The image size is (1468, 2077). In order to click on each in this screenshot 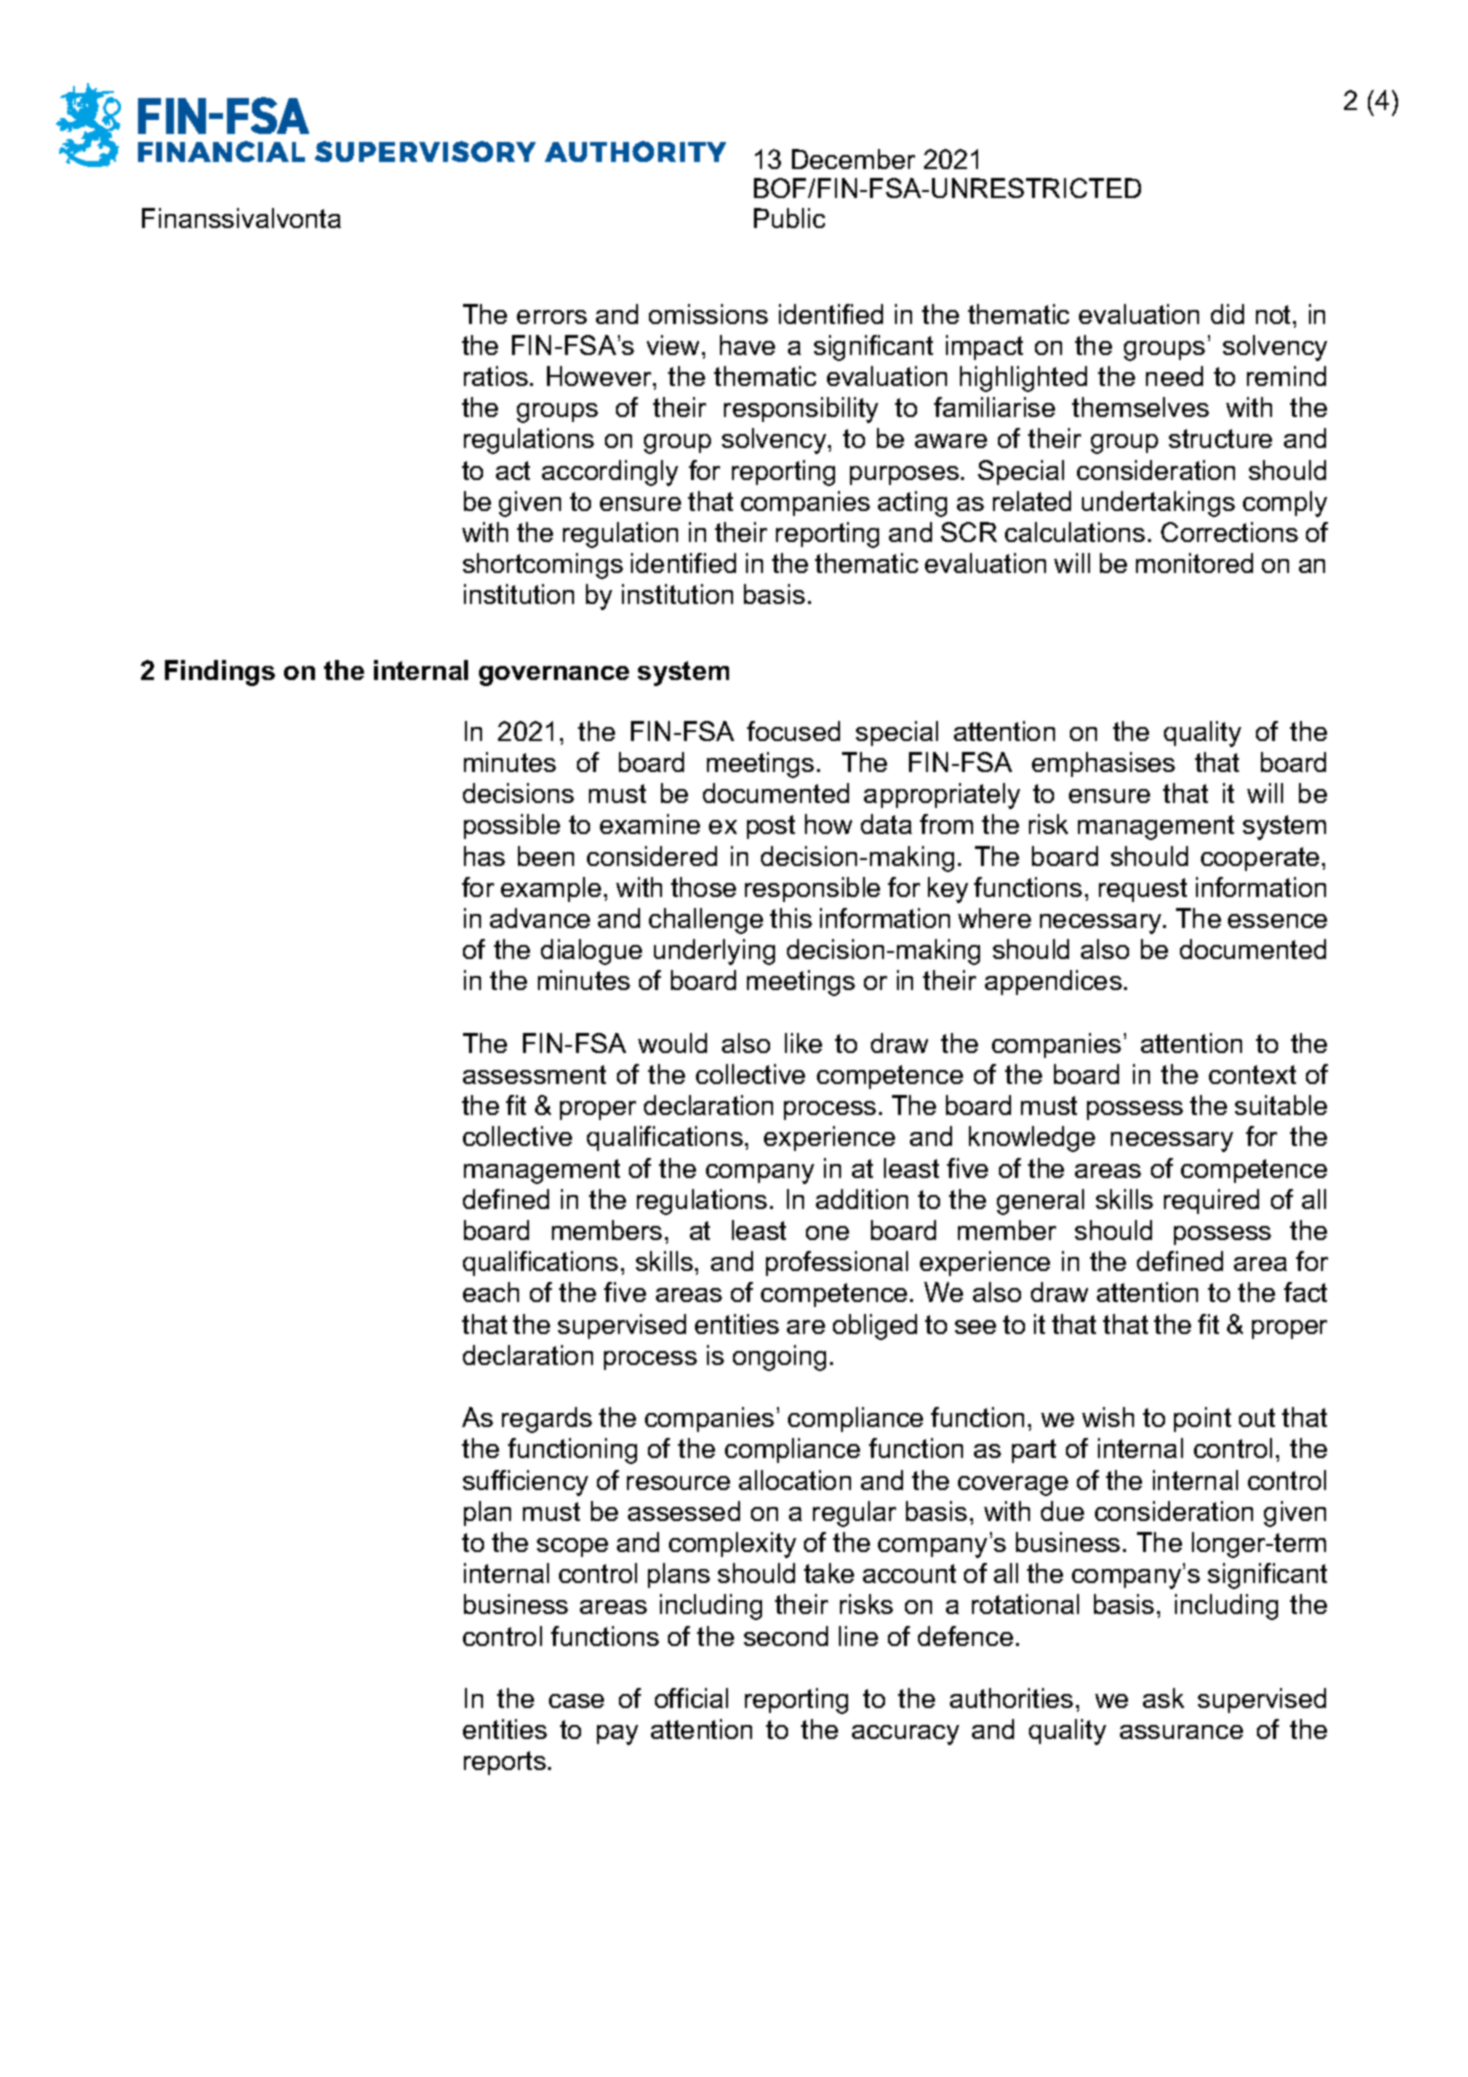, I will do `click(491, 1292)`.
